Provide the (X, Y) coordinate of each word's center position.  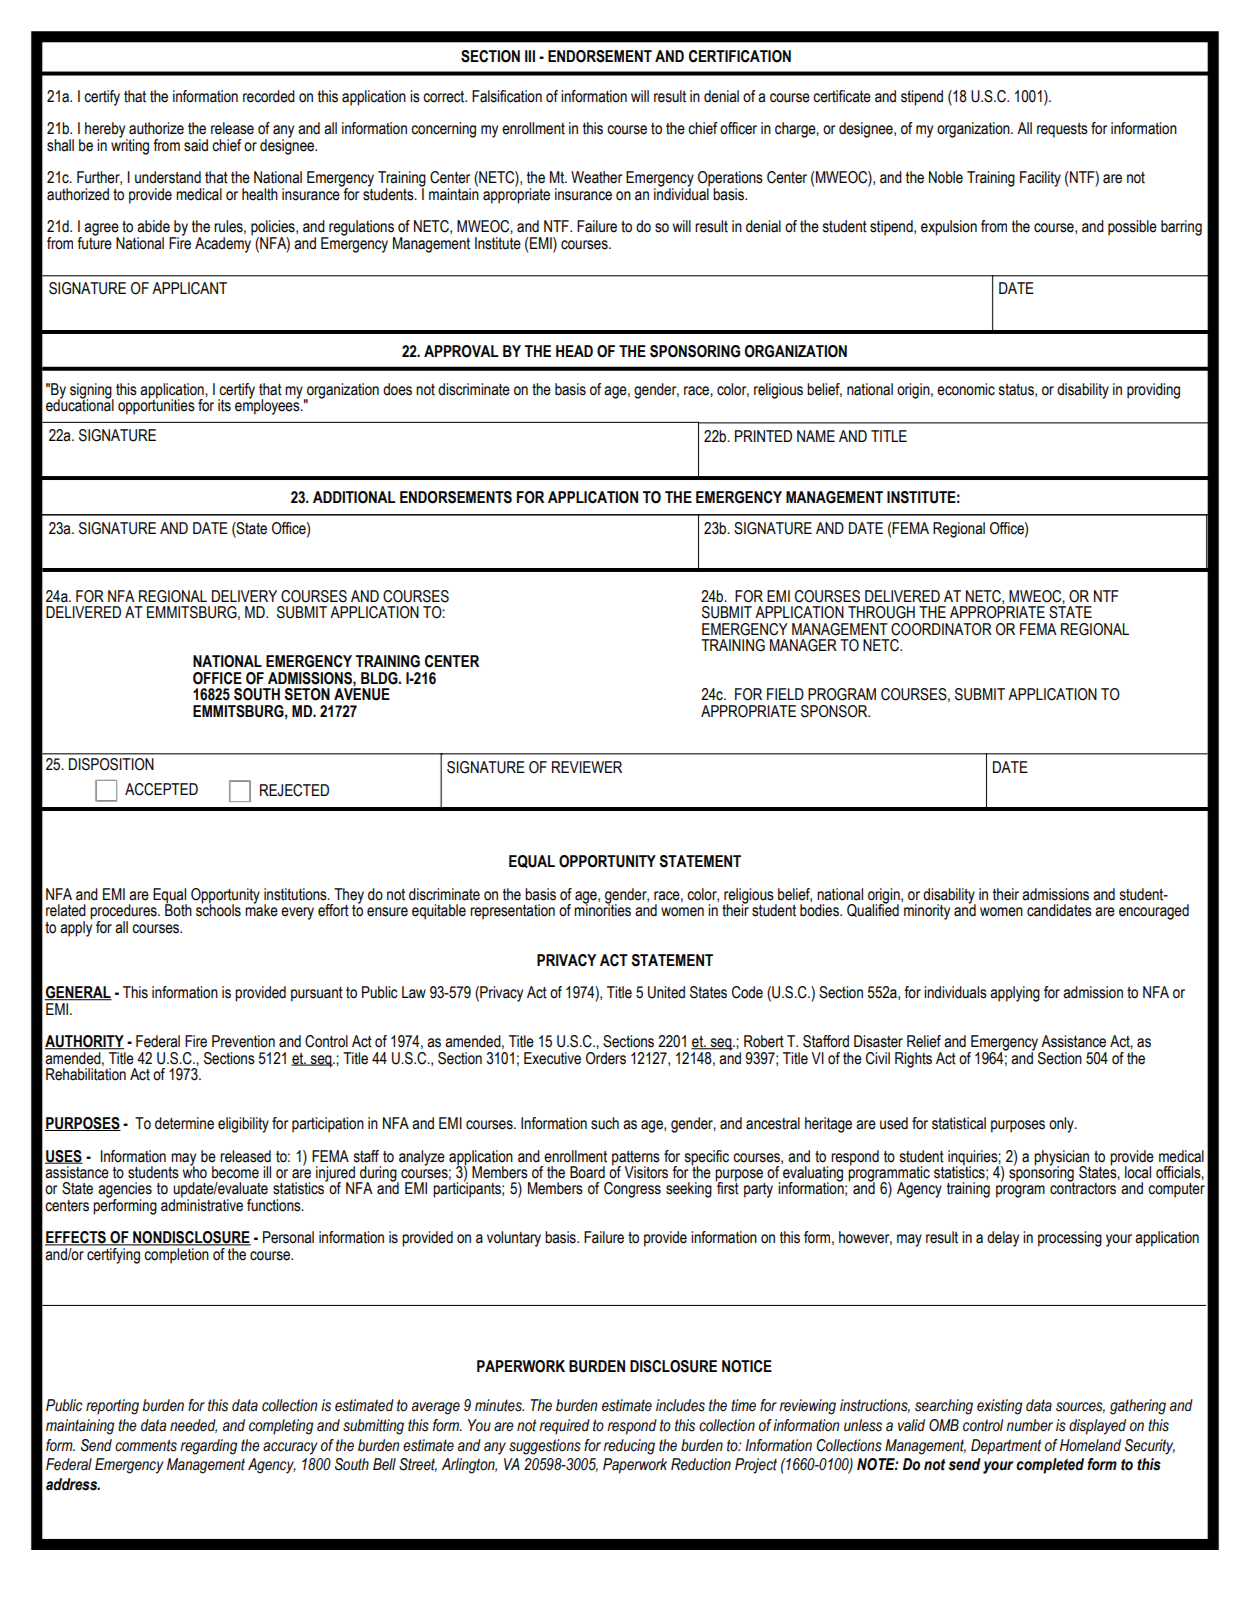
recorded (269, 96)
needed (193, 1426)
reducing (629, 1447)
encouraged (1154, 912)
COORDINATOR (941, 629)
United (666, 992)
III (530, 56)
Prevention (243, 1041)
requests (1062, 130)
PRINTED (763, 436)
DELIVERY (244, 596)
